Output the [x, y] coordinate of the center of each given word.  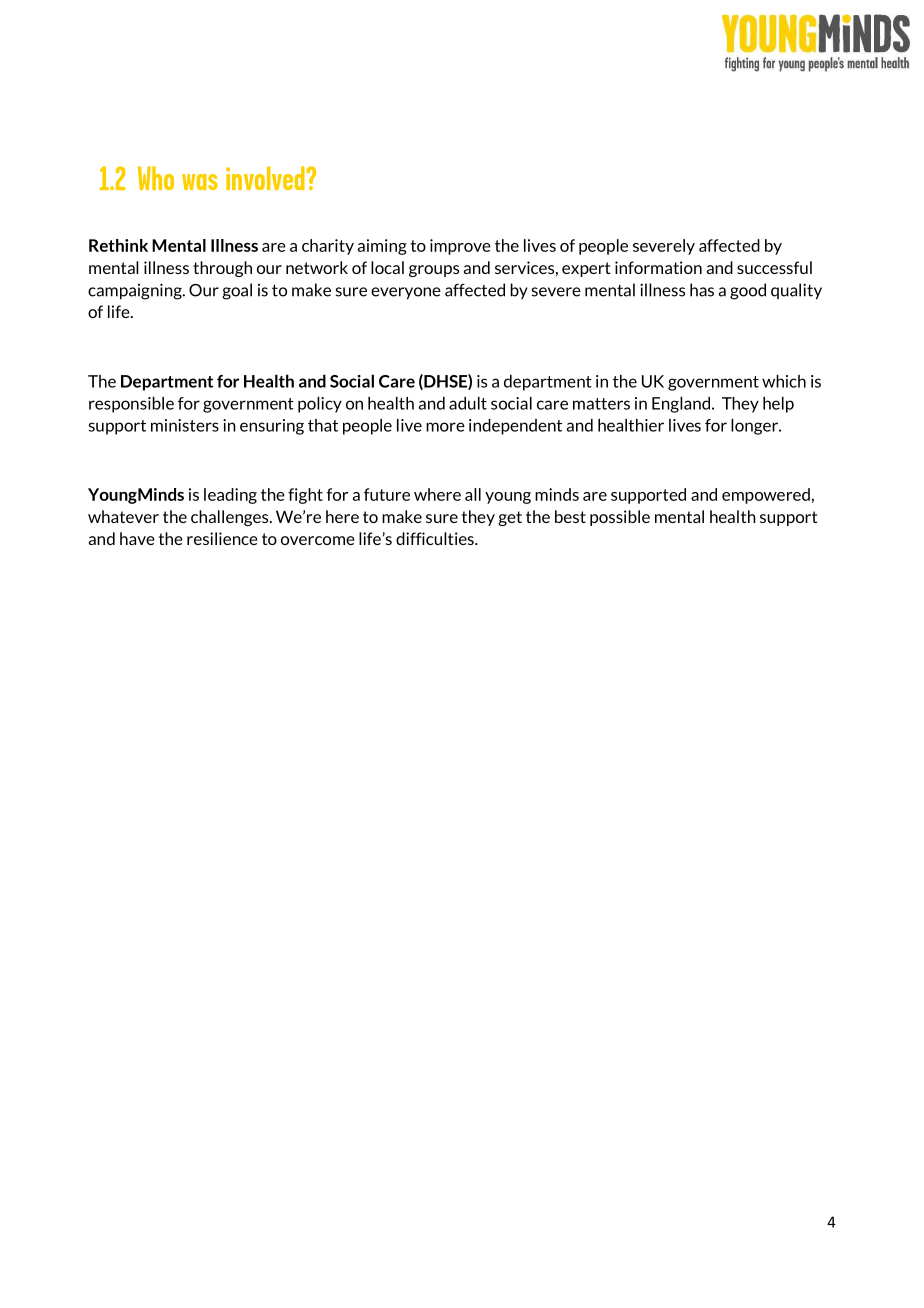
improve [460, 247]
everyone [406, 293]
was [200, 182]
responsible [131, 405]
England [682, 405]
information [658, 267]
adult [468, 403]
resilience [222, 538]
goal [237, 291]
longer [756, 427]
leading [230, 496]
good [748, 291]
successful [774, 267]
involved [266, 178]
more [445, 427]
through [222, 269]
